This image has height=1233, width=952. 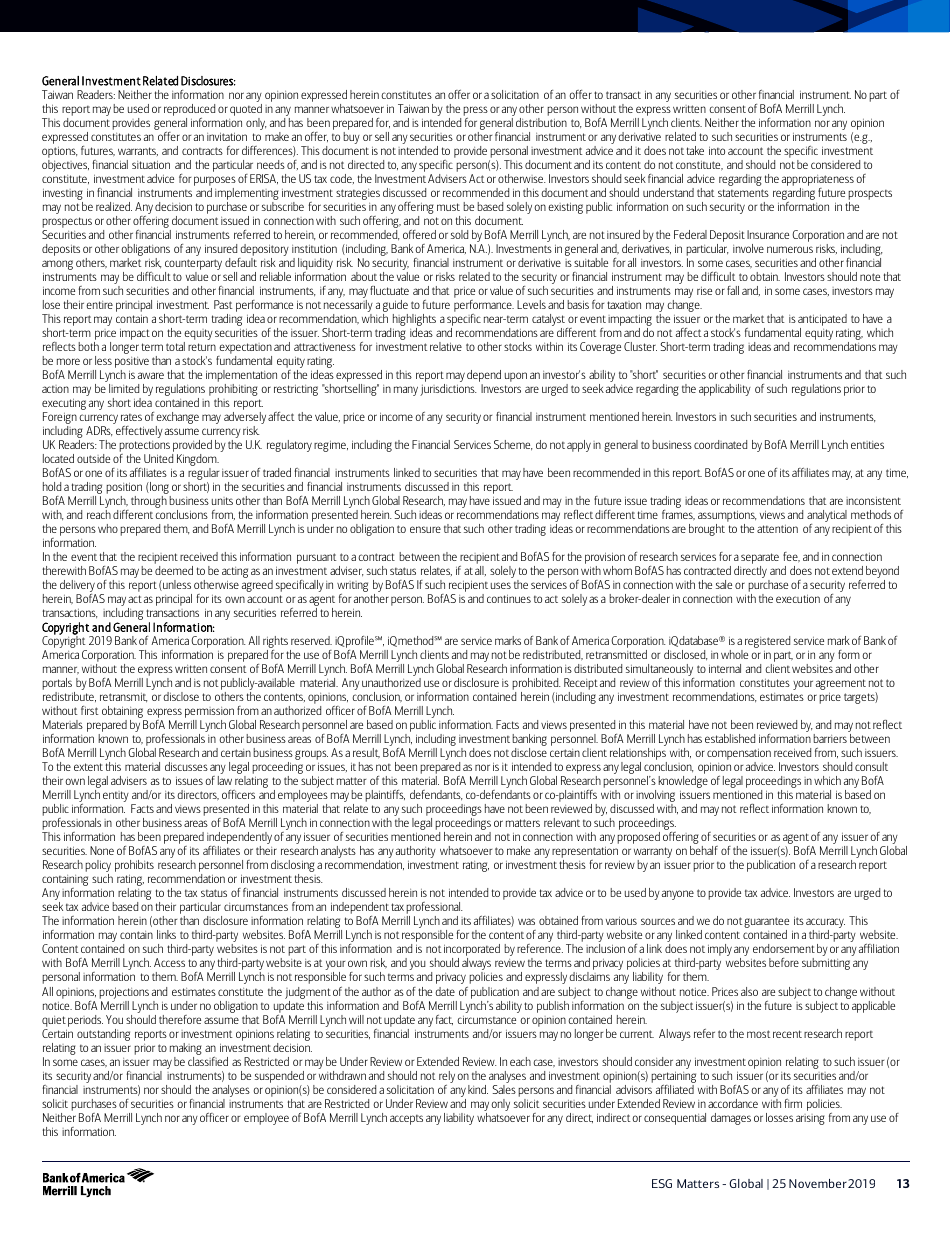 I want to click on classified, so click(x=208, y=1060).
